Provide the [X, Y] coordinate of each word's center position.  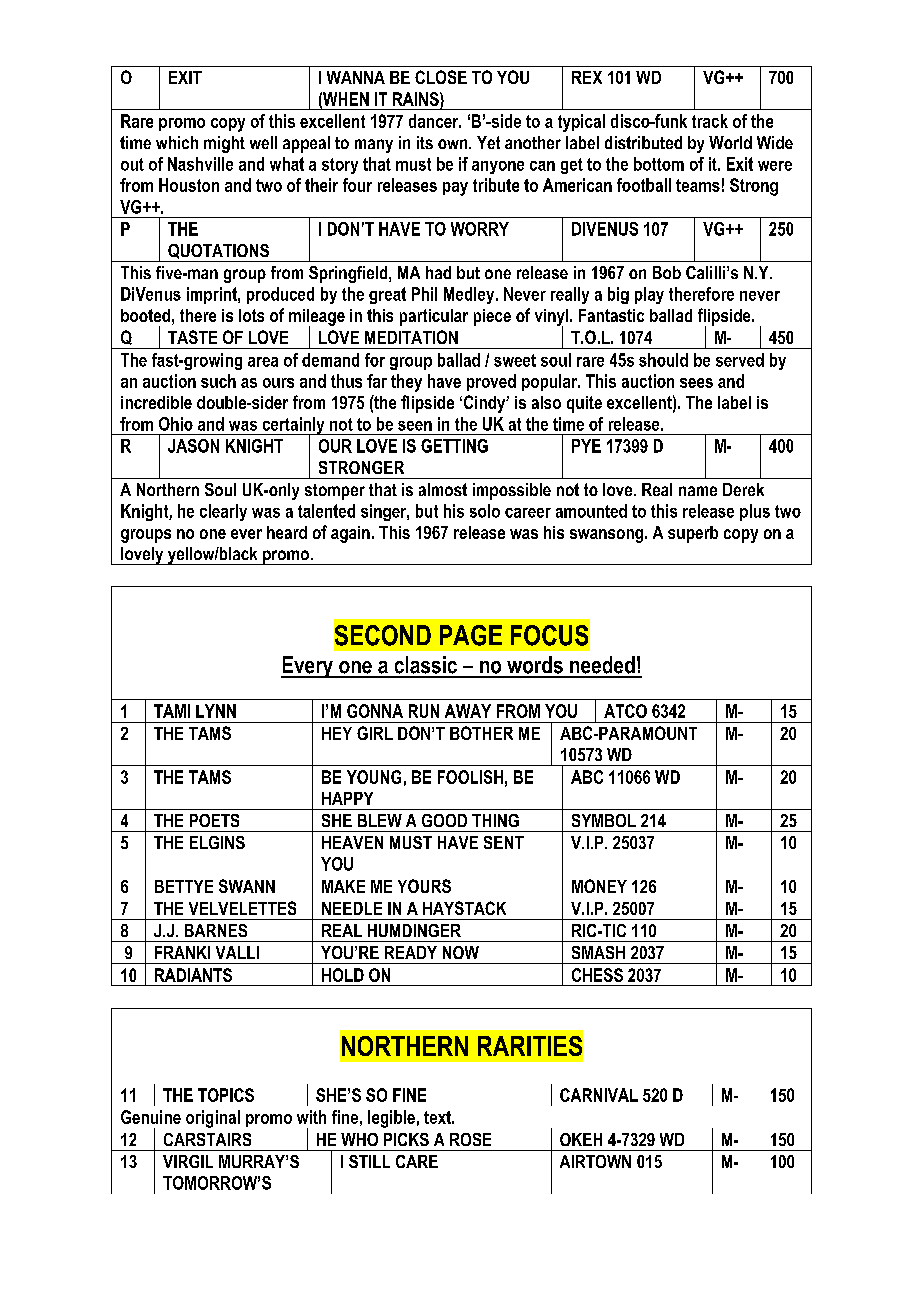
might [224, 144]
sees [696, 383]
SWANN [247, 886]
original [213, 1119]
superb [693, 534]
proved [491, 382]
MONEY [599, 886]
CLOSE [441, 77]
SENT [504, 842]
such [218, 381]
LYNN [216, 711]
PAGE [471, 635]
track [710, 121]
